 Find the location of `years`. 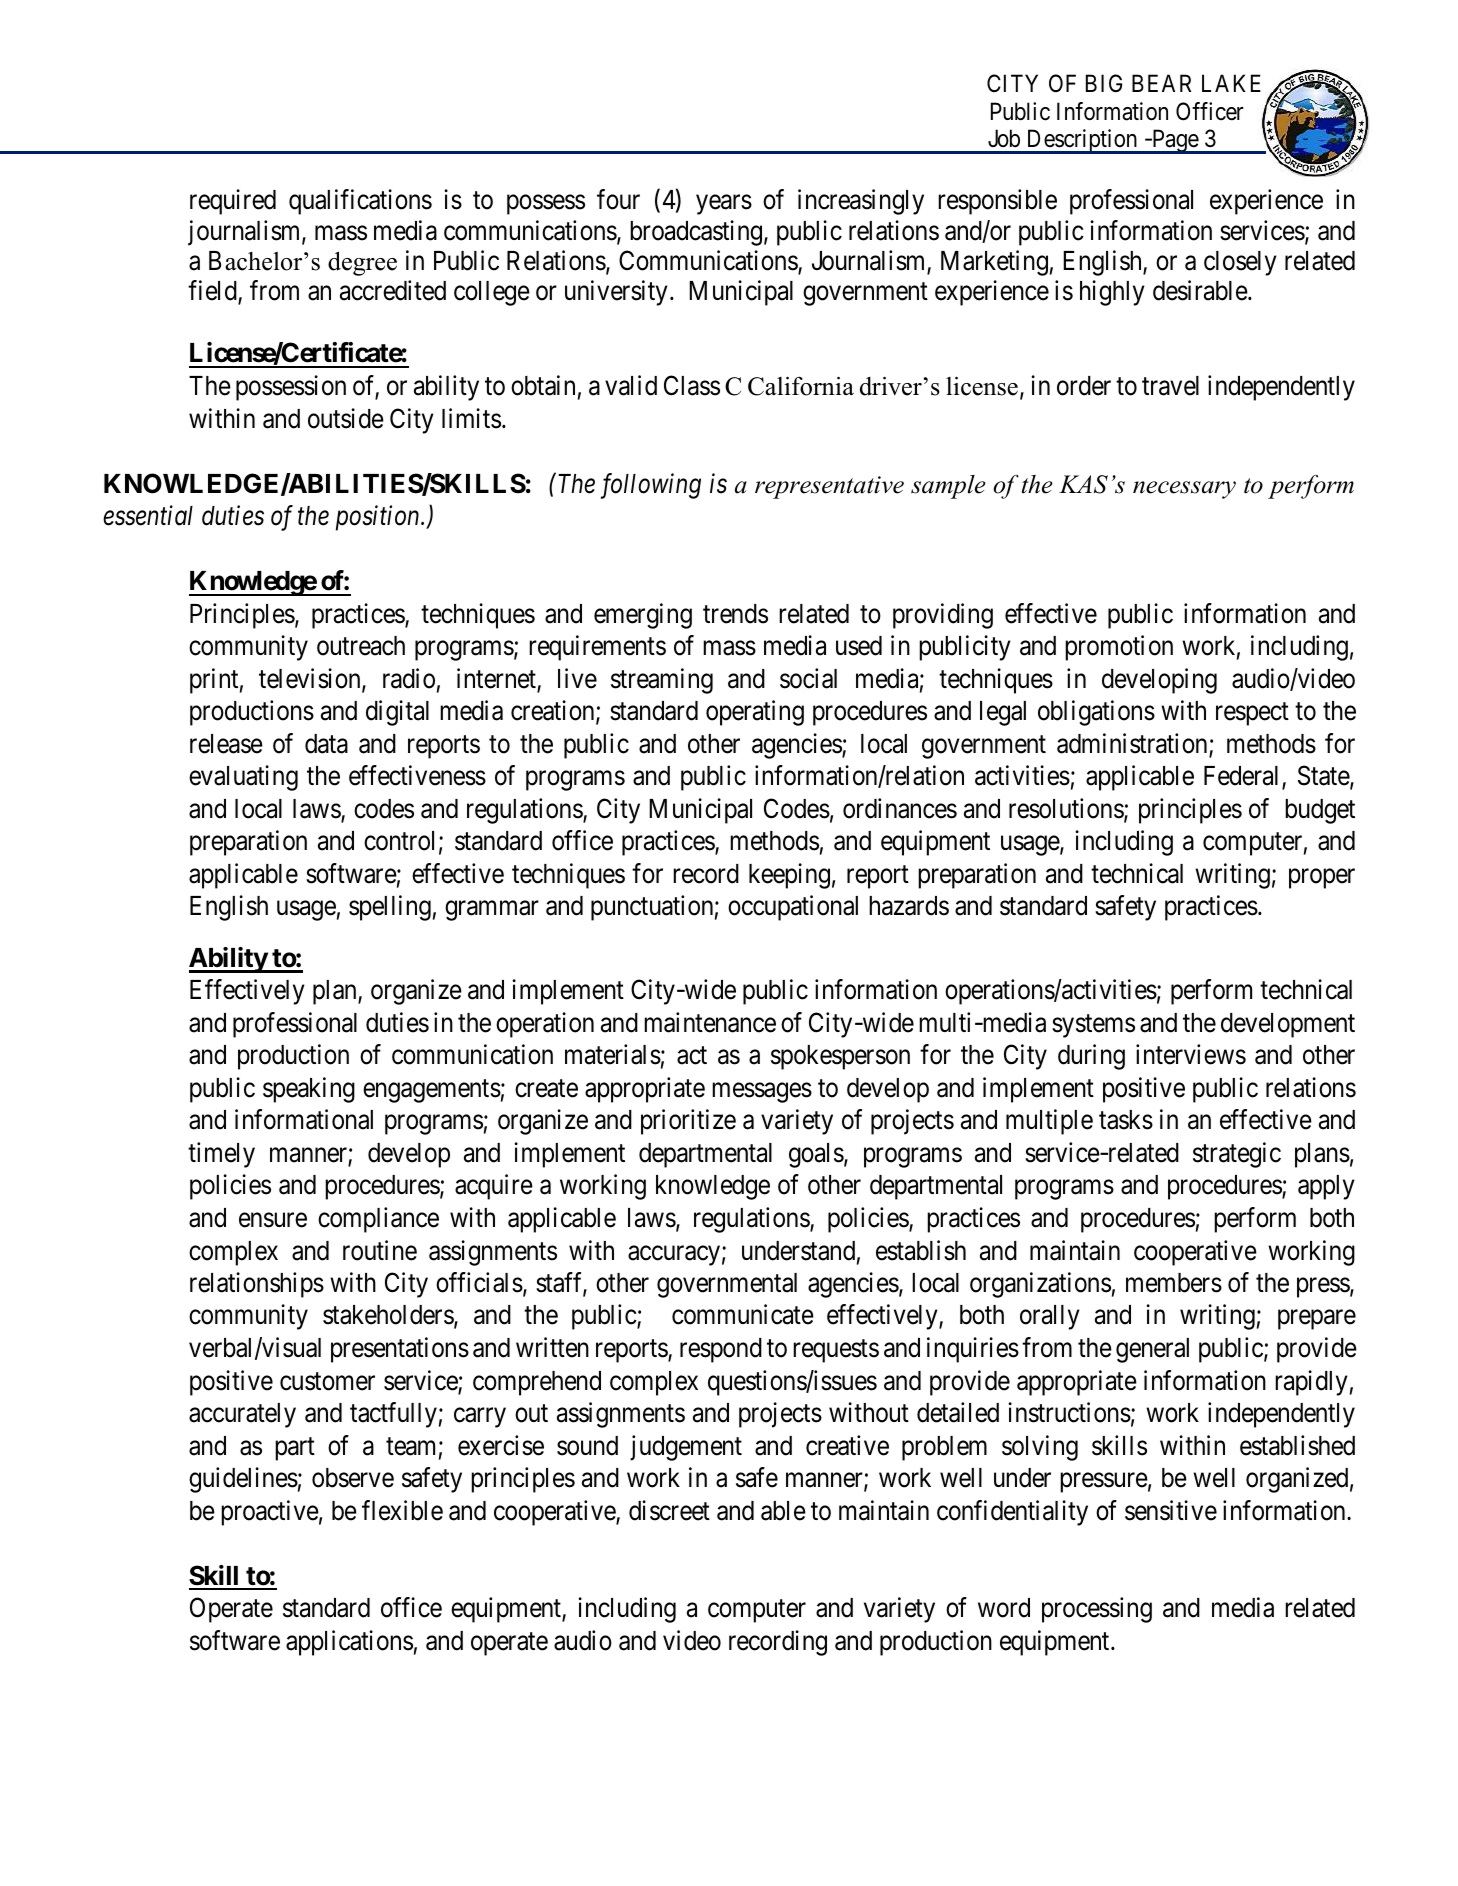

years is located at coordinates (724, 205).
